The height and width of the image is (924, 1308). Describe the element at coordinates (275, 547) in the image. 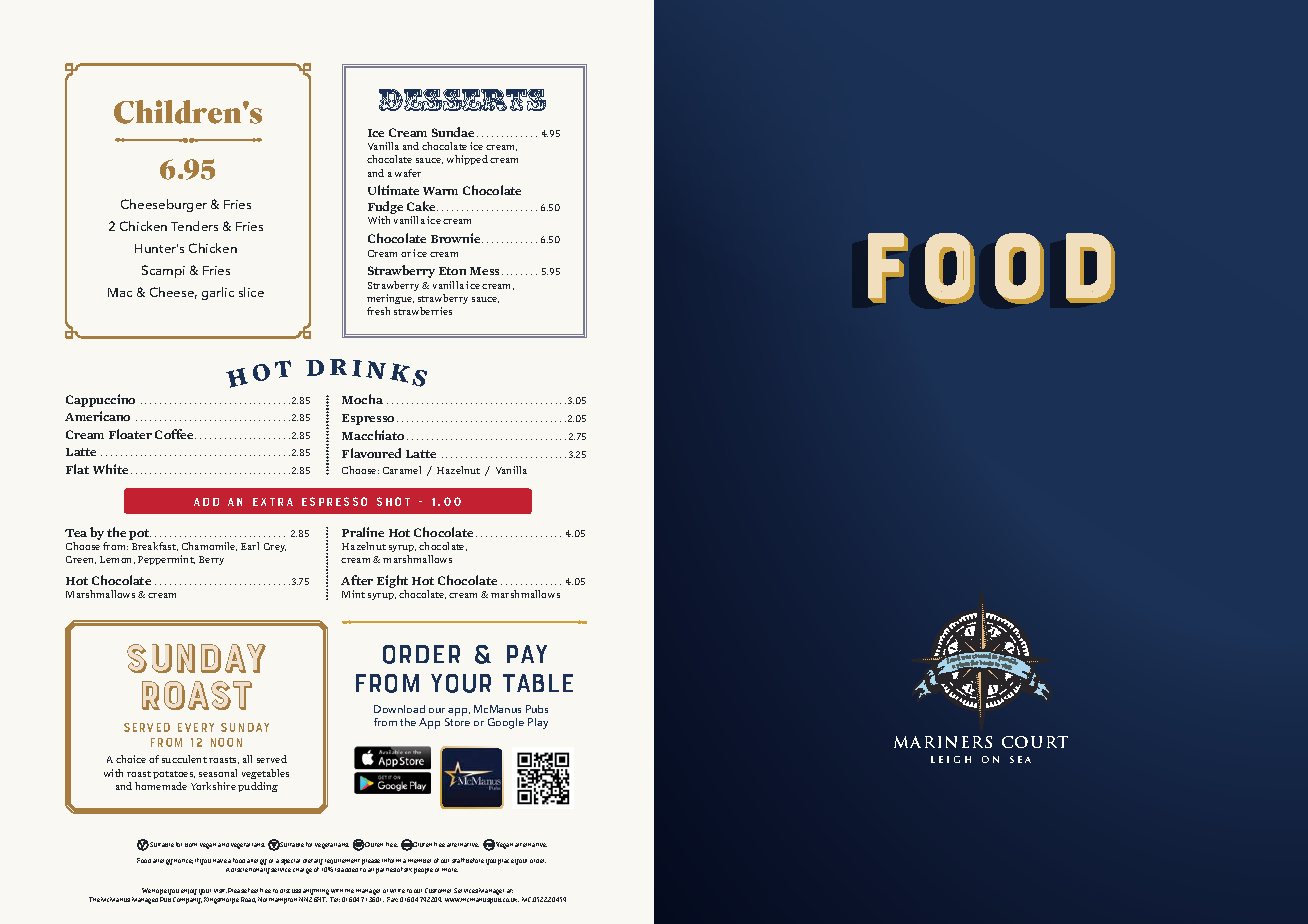

I see `Grey` at that location.
